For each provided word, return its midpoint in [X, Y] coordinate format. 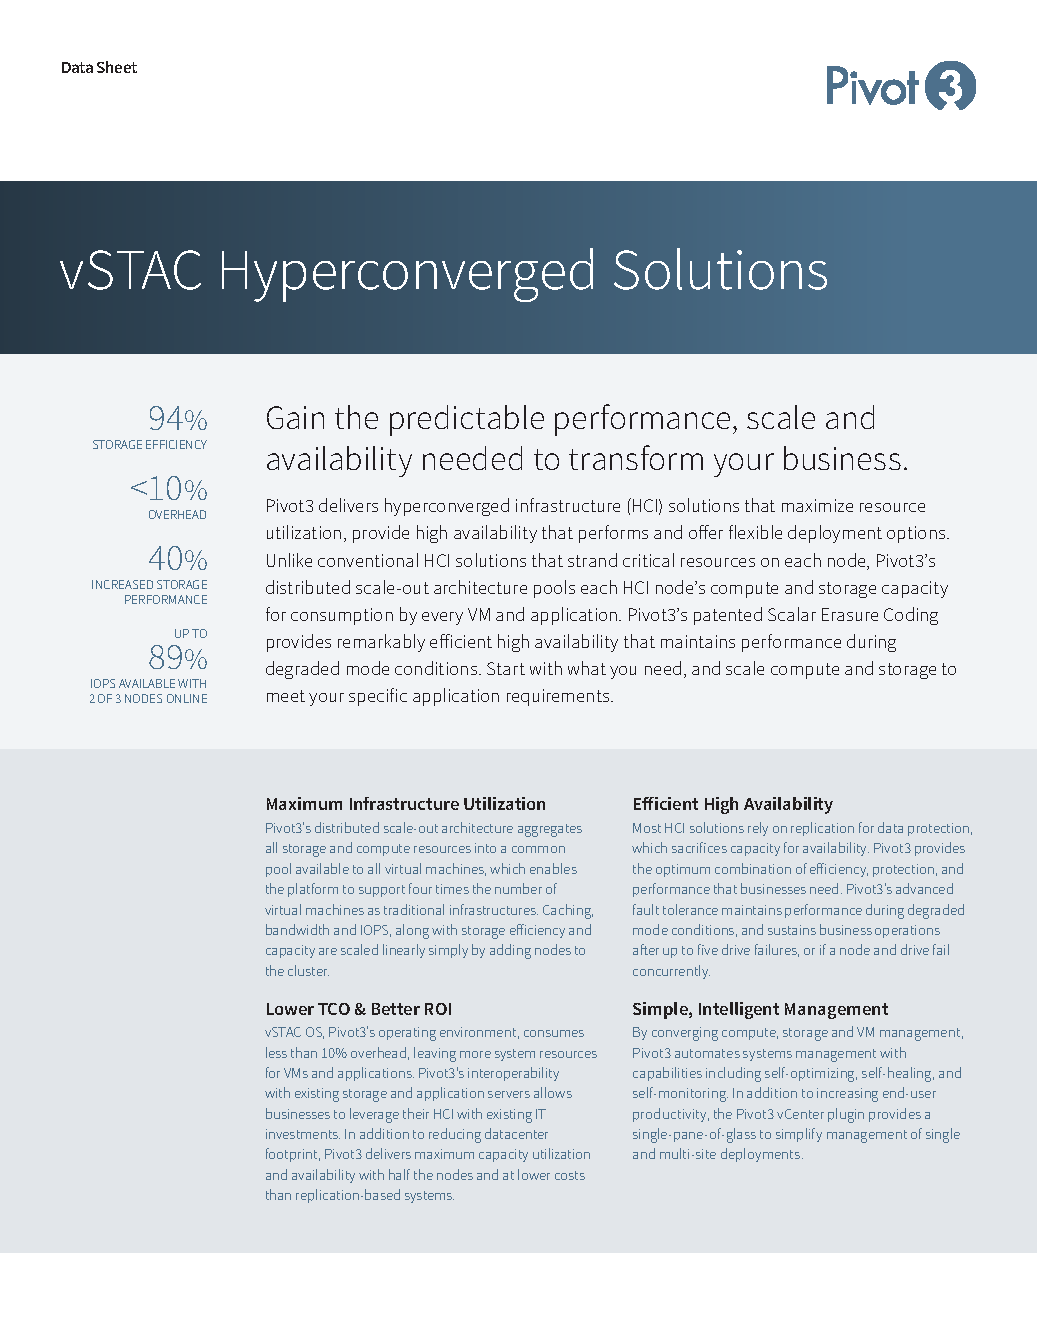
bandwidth [297, 929]
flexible [755, 532]
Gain [295, 417]
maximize [817, 505]
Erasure [850, 614]
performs [613, 534]
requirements [559, 697]
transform [636, 457]
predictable [467, 420]
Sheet [117, 67]
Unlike [289, 560]
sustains [792, 930]
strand [592, 560]
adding [510, 951]
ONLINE [187, 698]
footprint [293, 1155]
